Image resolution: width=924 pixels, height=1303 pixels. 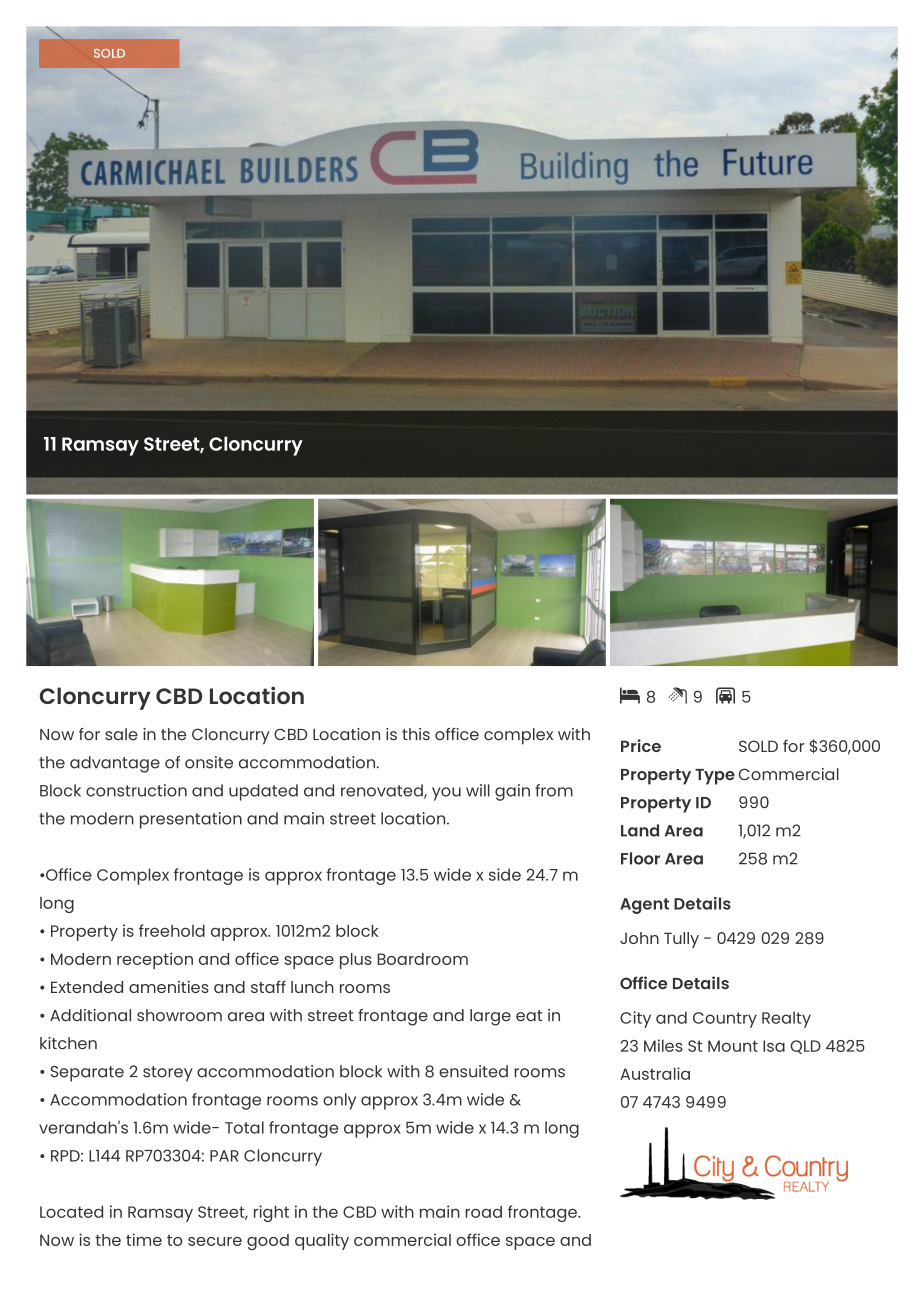 I want to click on Price, so click(x=641, y=745).
